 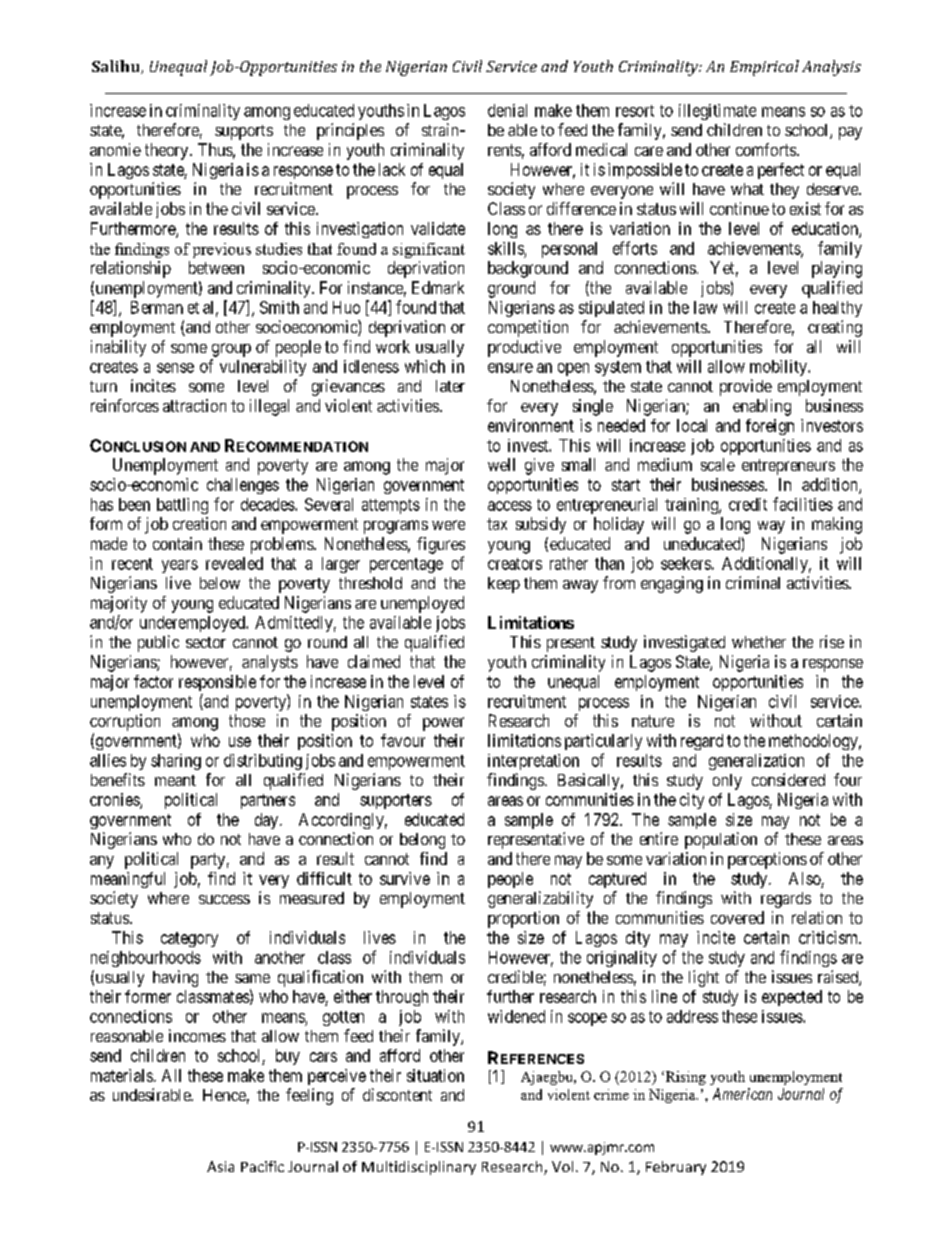 What do you see at coordinates (759, 642) in the document?
I see `whether` at bounding box center [759, 642].
